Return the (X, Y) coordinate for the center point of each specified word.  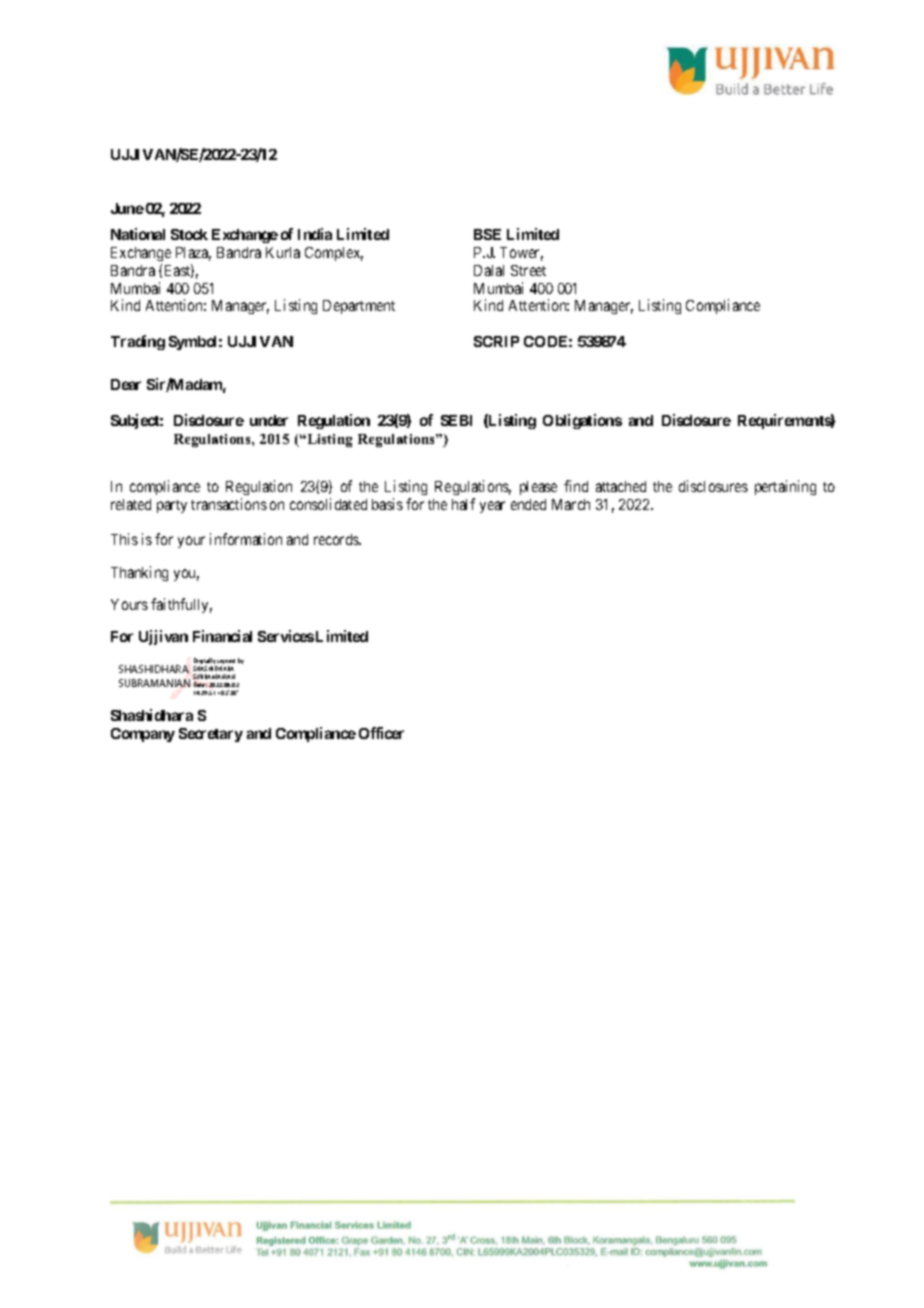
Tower (521, 254)
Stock (189, 234)
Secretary (211, 735)
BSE (487, 234)
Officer (381, 733)
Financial (222, 636)
